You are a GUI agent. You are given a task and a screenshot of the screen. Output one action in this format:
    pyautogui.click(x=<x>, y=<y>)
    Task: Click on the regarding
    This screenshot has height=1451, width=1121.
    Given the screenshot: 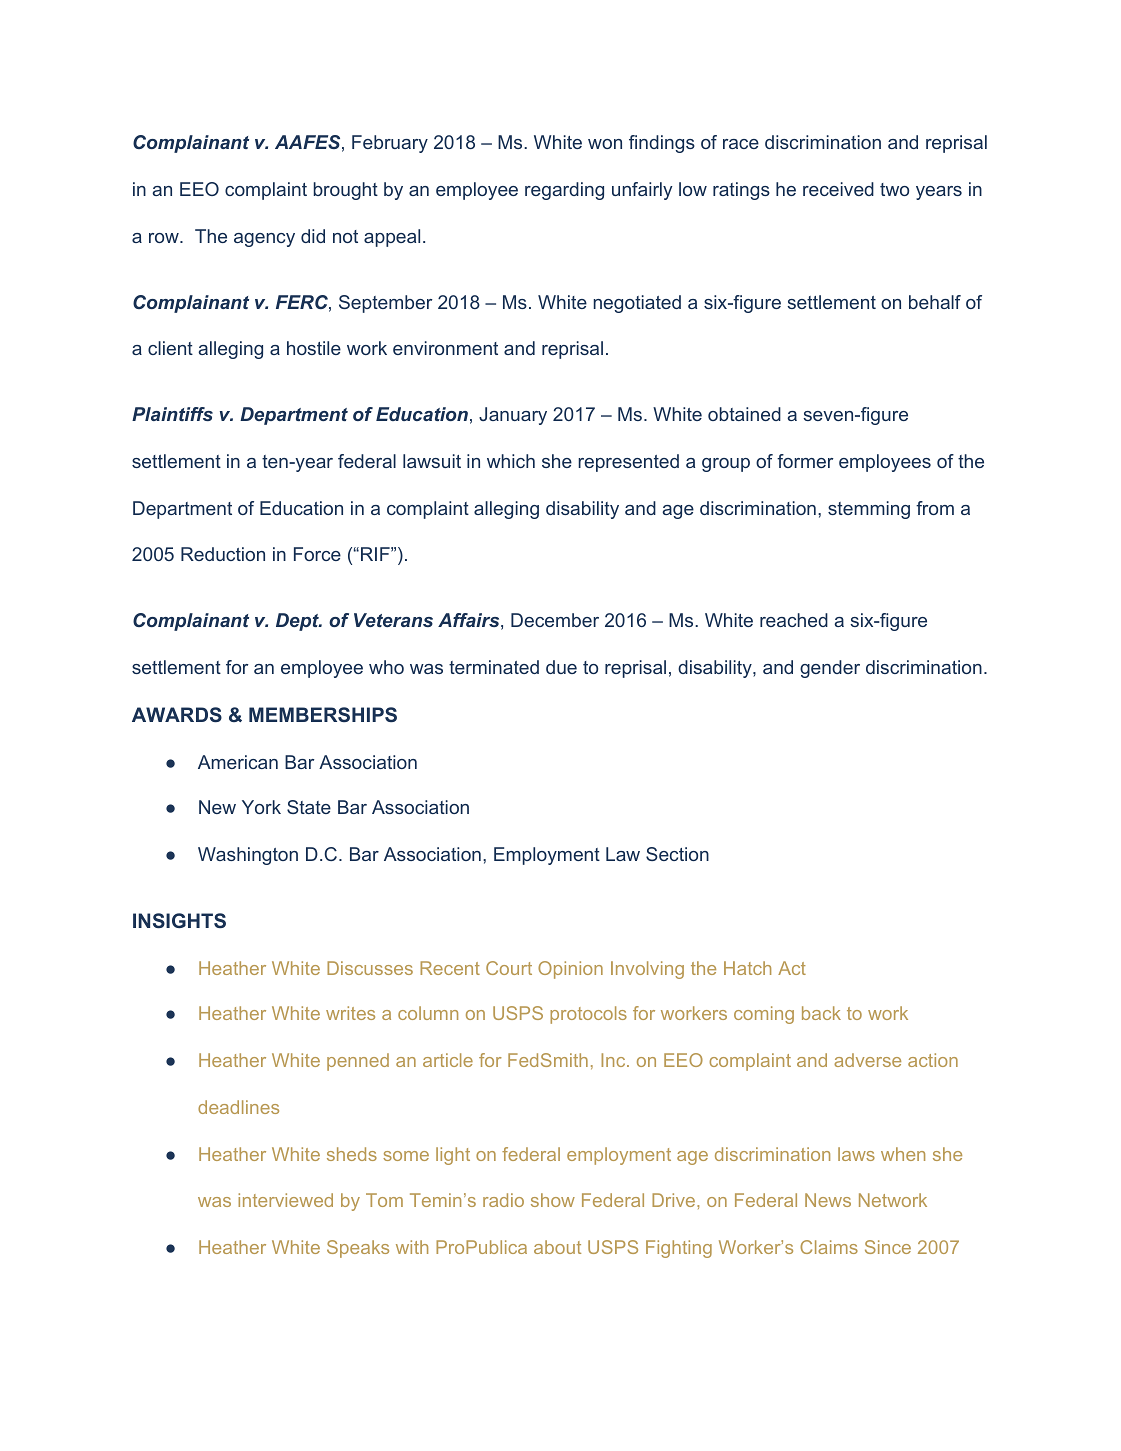 What is the action you would take?
    pyautogui.click(x=564, y=191)
